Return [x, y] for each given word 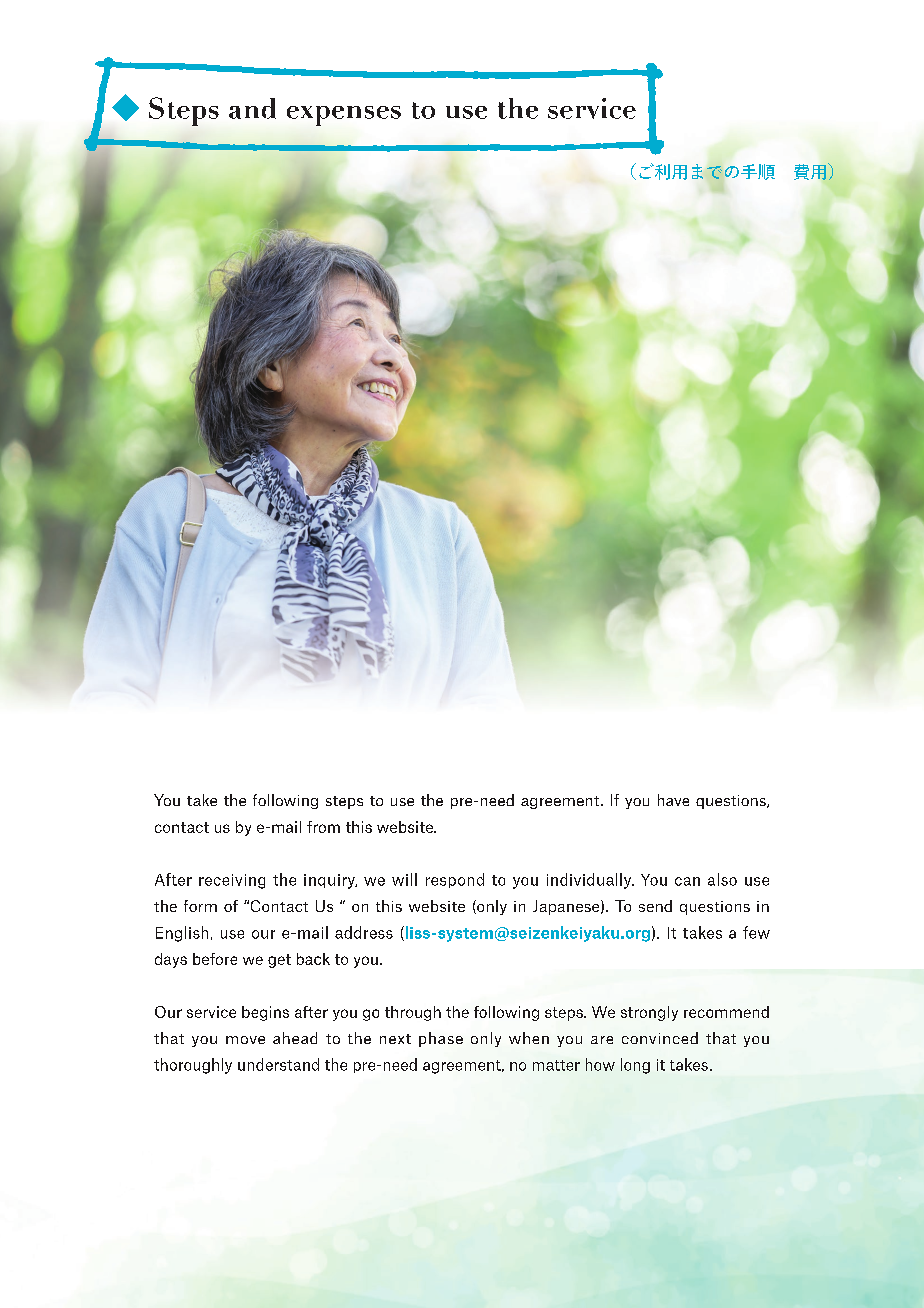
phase [441, 1039]
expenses [344, 116]
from [323, 827]
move [245, 1040]
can [687, 881]
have [673, 800]
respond [455, 880]
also [722, 879]
